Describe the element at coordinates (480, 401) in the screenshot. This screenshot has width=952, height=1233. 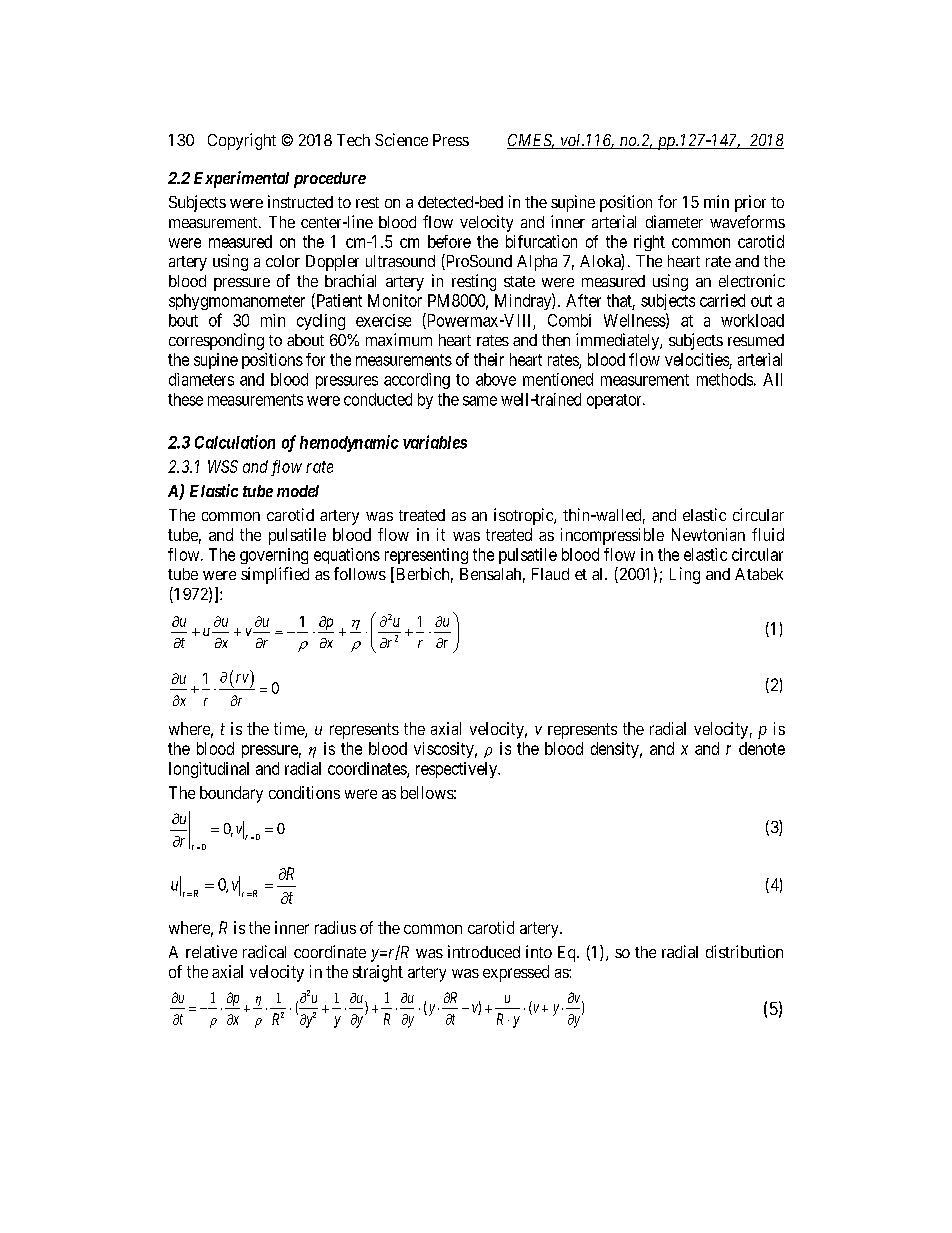
I see `same` at that location.
